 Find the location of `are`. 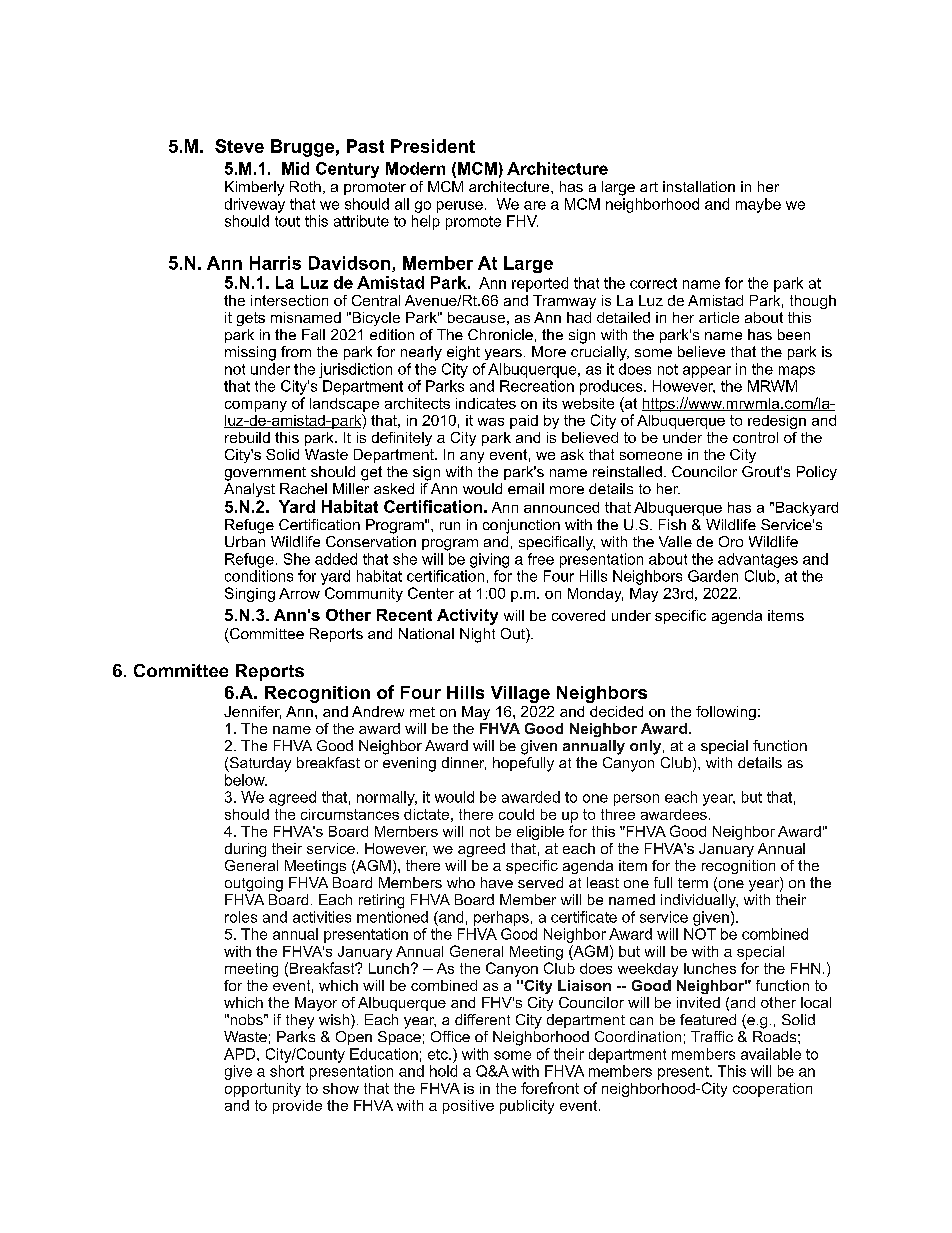

are is located at coordinates (535, 205).
